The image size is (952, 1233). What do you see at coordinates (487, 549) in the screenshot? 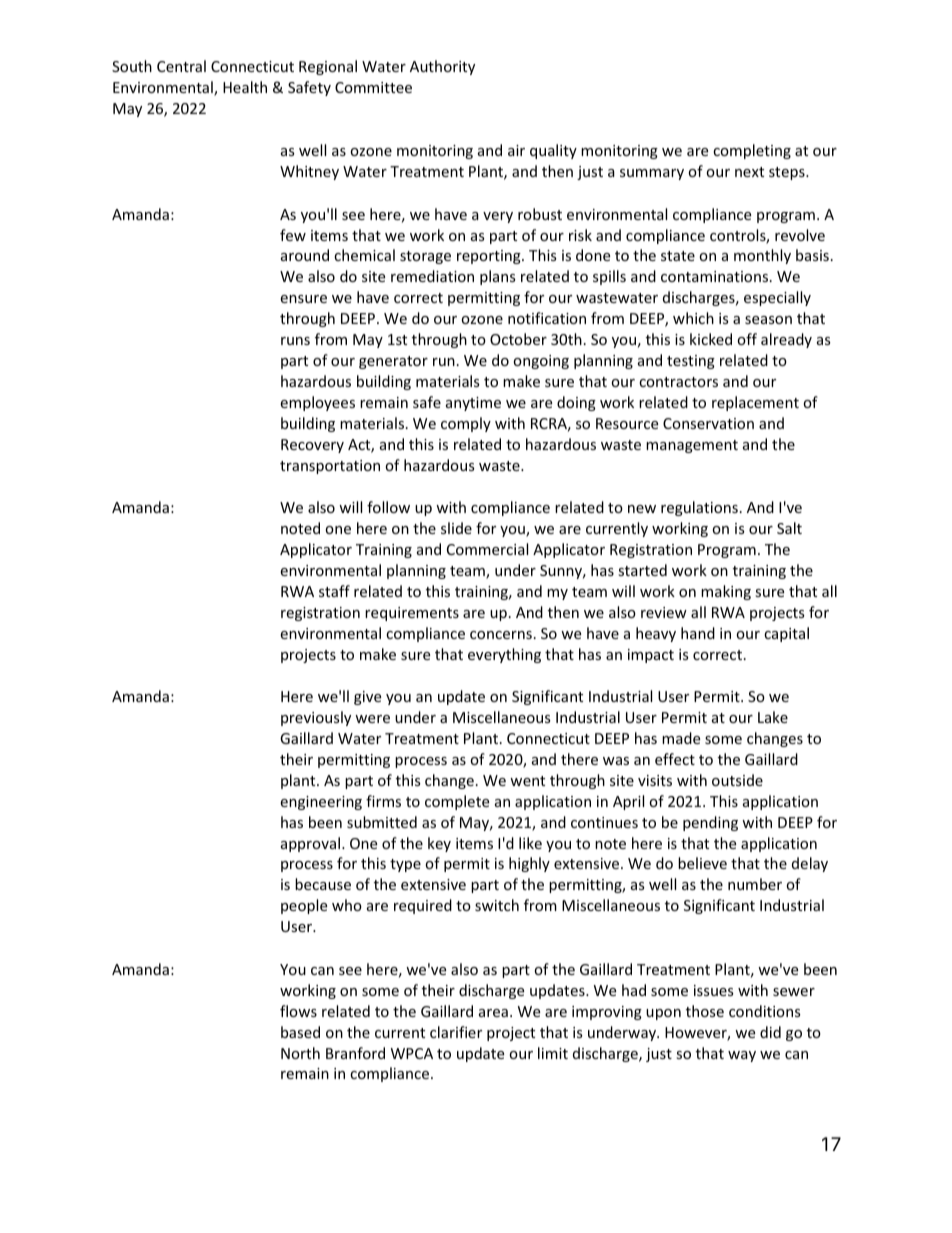
I see `Commercial` at bounding box center [487, 549].
